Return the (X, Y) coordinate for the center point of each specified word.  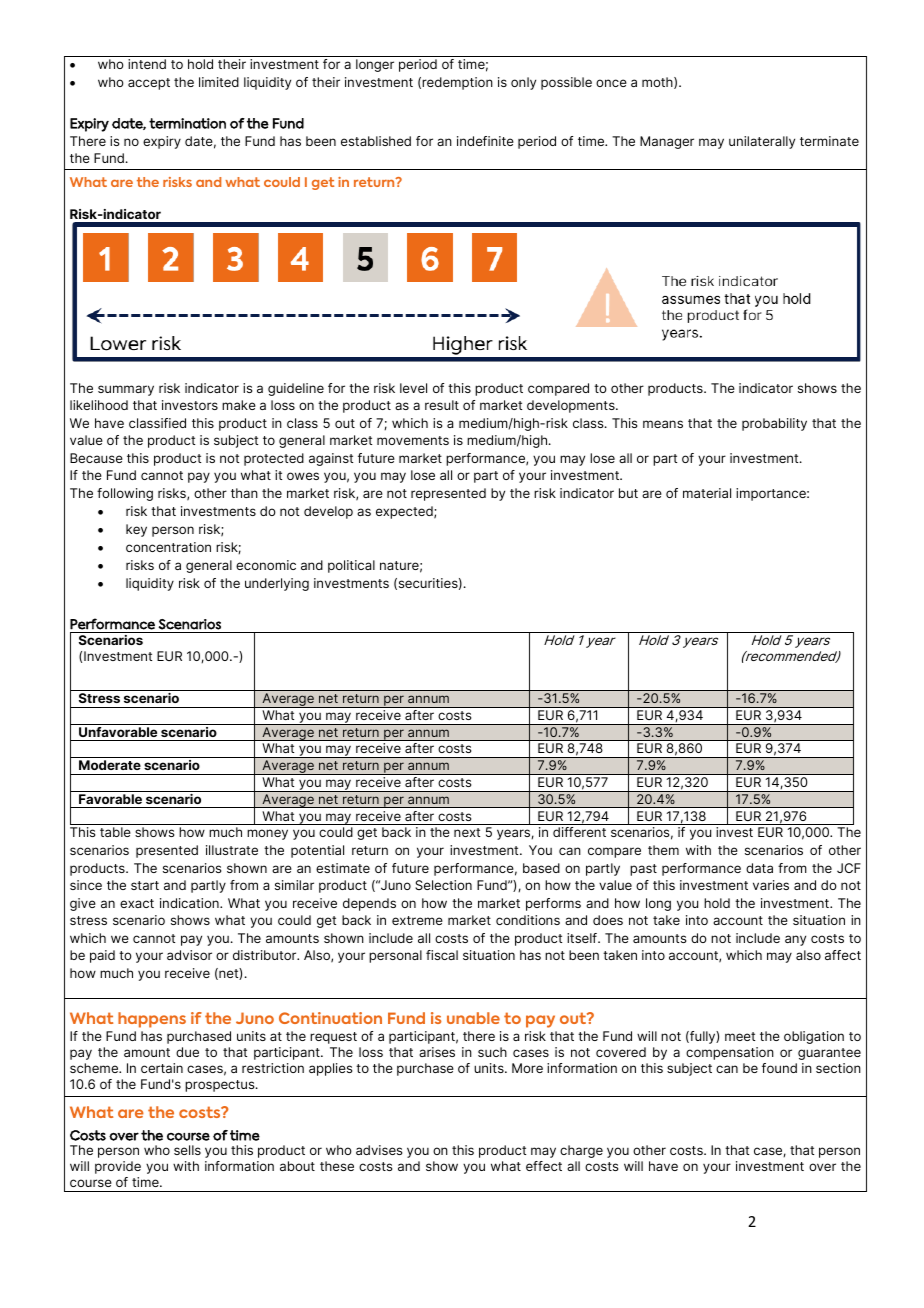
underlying (277, 584)
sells (187, 1150)
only (523, 83)
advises (379, 1150)
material (707, 493)
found (779, 1068)
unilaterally (762, 142)
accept (149, 84)
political (351, 566)
